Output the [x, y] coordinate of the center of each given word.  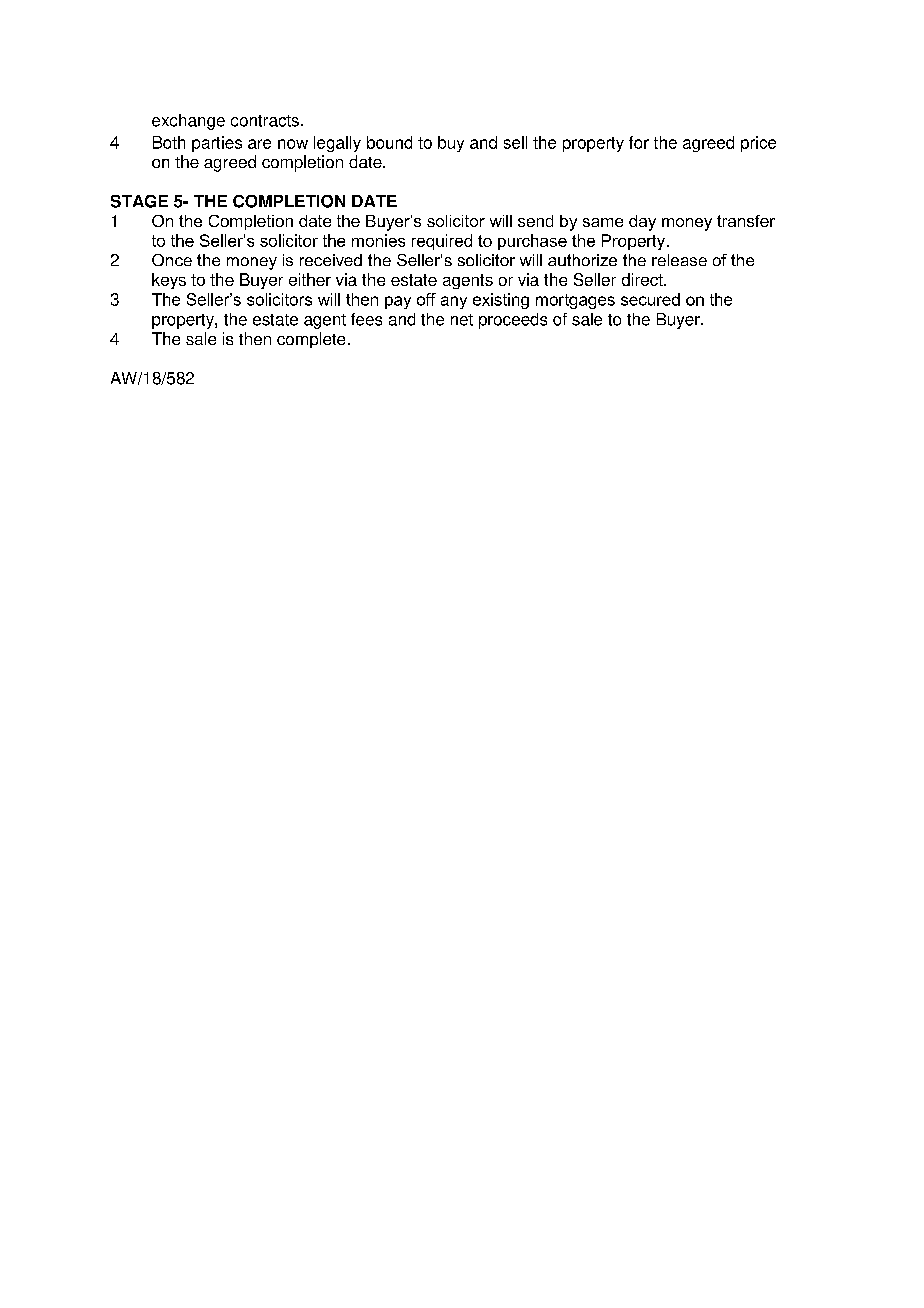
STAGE [139, 201]
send [535, 221]
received [331, 260]
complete [311, 340]
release [679, 260]
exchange [188, 122]
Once [172, 260]
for [639, 142]
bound [389, 142]
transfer [746, 221]
